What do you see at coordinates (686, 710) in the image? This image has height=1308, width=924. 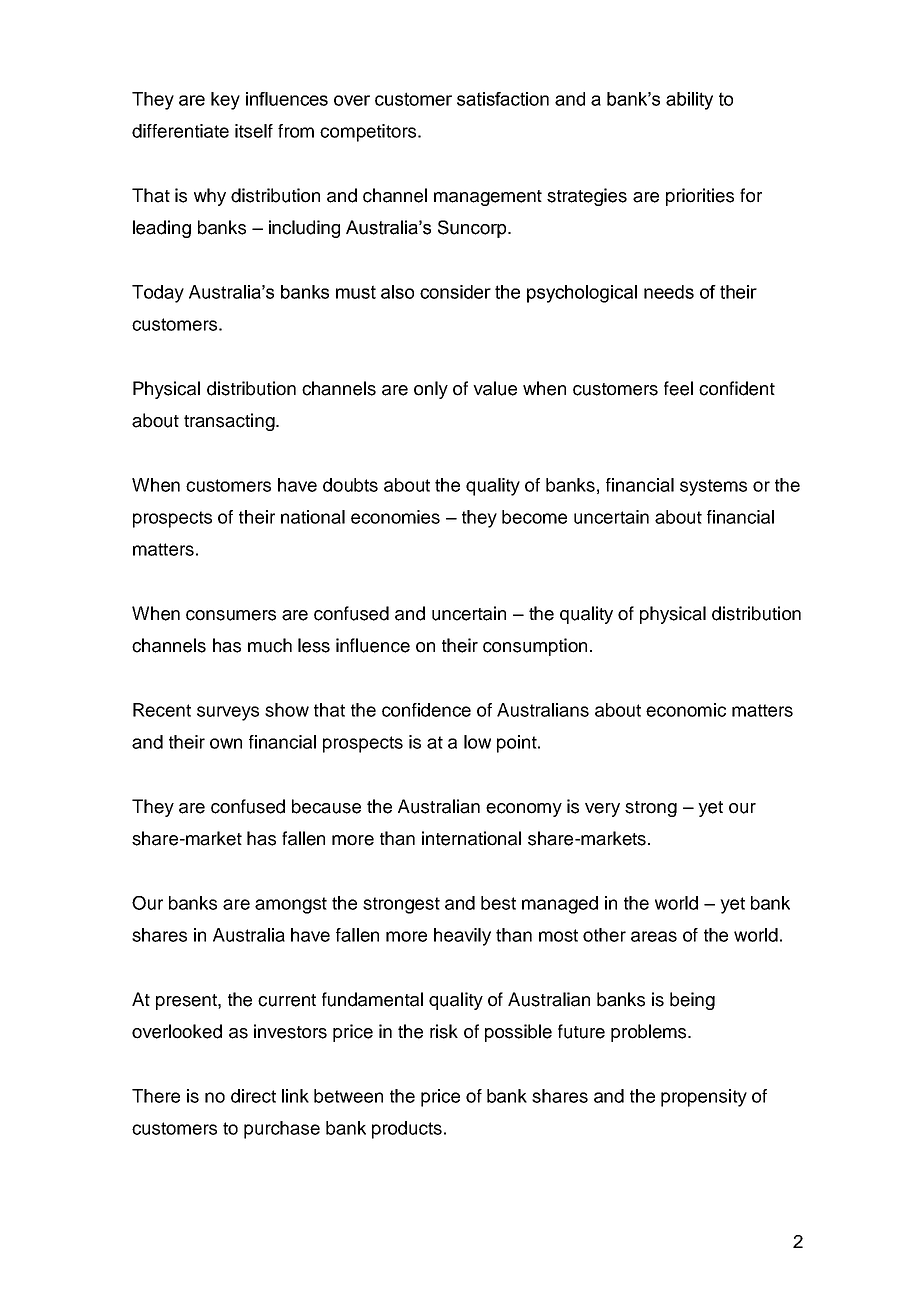 I see `economic` at bounding box center [686, 710].
